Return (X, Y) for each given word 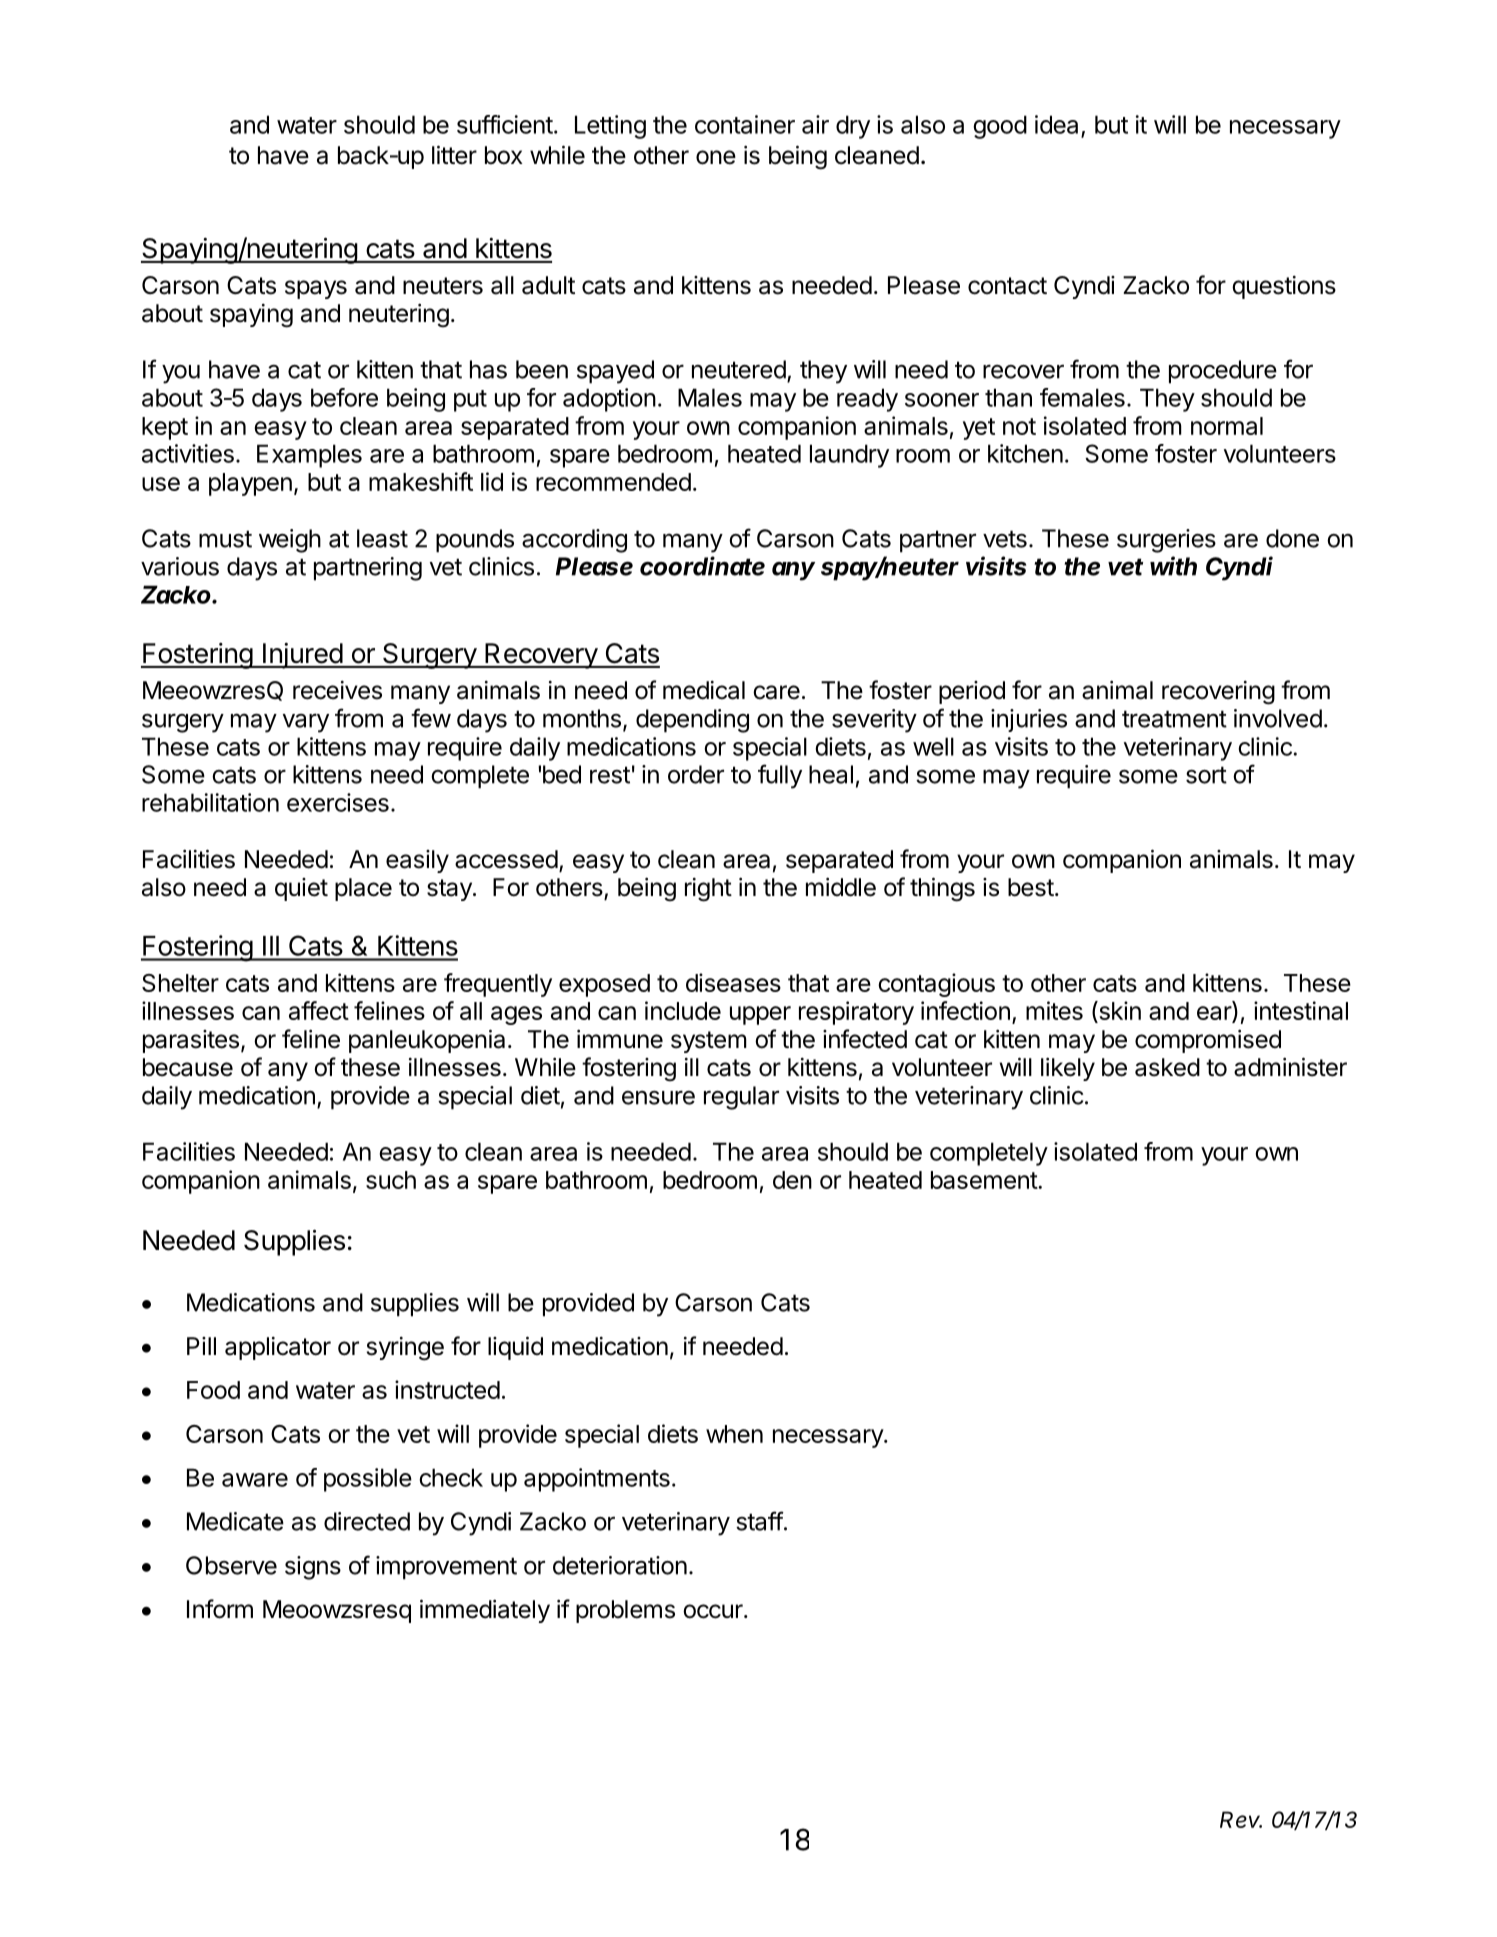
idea (1056, 124)
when (734, 1434)
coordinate (702, 566)
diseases (733, 982)
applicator (278, 1348)
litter (454, 155)
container (745, 124)
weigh (290, 541)
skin (1119, 1012)
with (1173, 566)
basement (985, 1180)
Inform (220, 1609)
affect (319, 1010)
